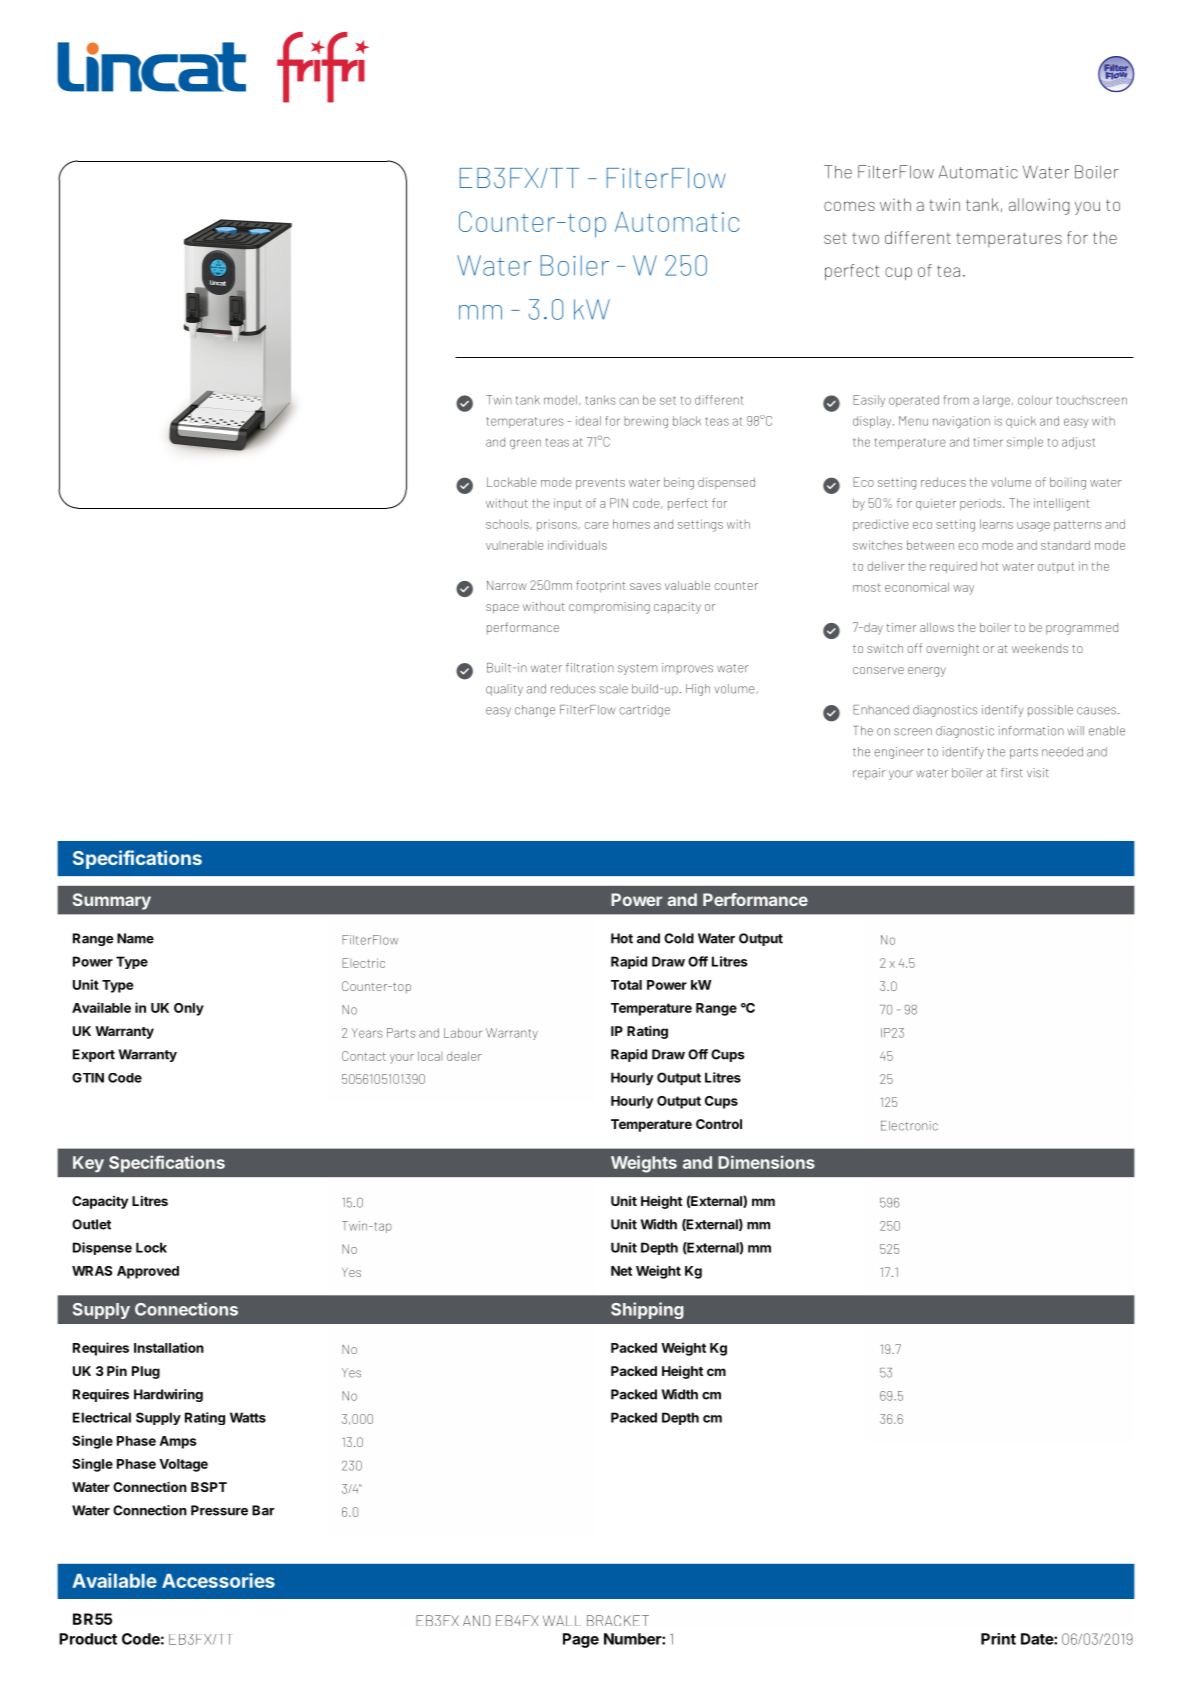 The width and height of the page is (1192, 1686). What do you see at coordinates (1039, 206) in the page?
I see `allowing` at bounding box center [1039, 206].
